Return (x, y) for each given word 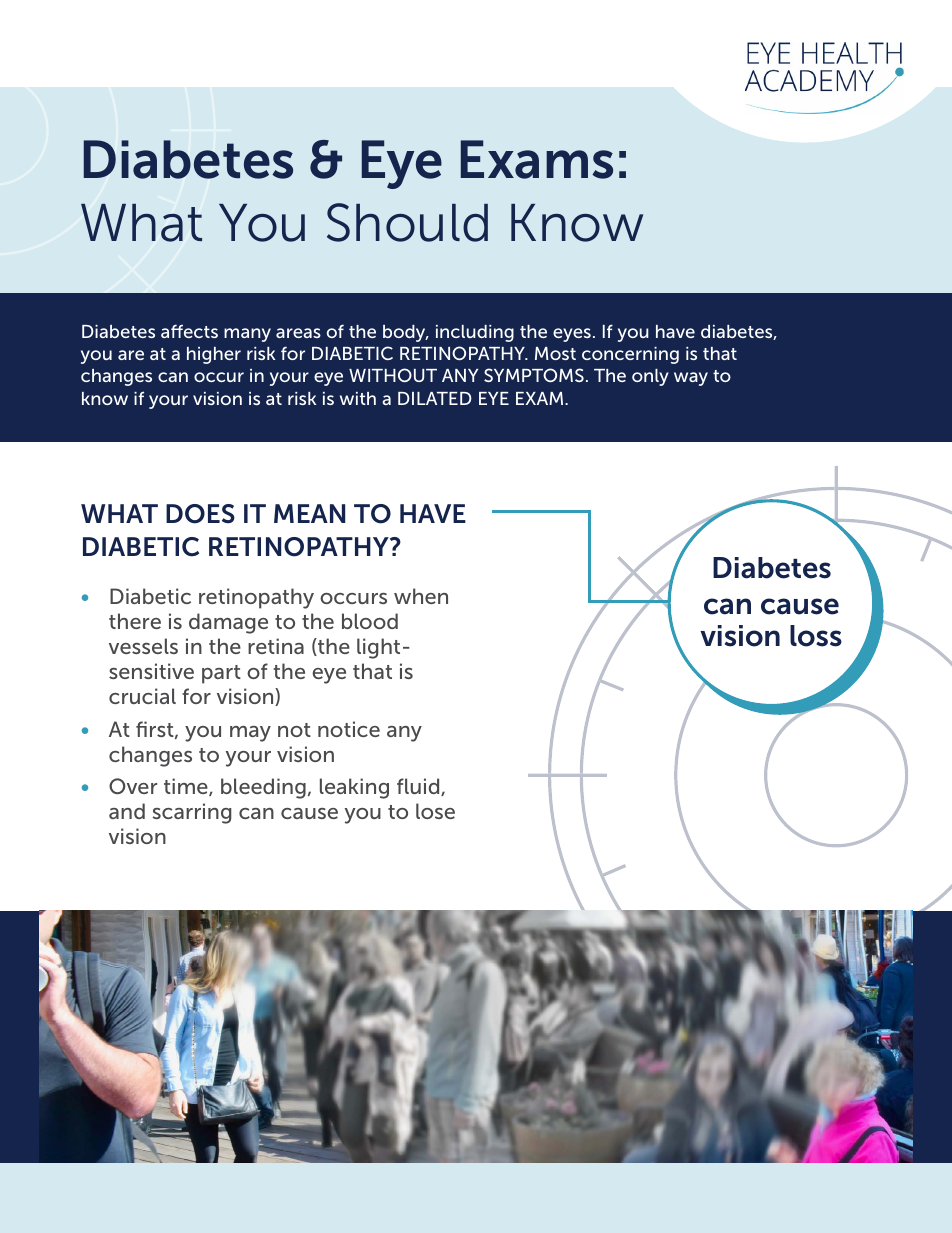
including (475, 333)
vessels (143, 646)
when (421, 596)
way (691, 379)
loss (816, 636)
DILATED (435, 398)
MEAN (309, 513)
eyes (572, 335)
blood (370, 621)
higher (214, 355)
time (187, 787)
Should (407, 222)
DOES (200, 514)
